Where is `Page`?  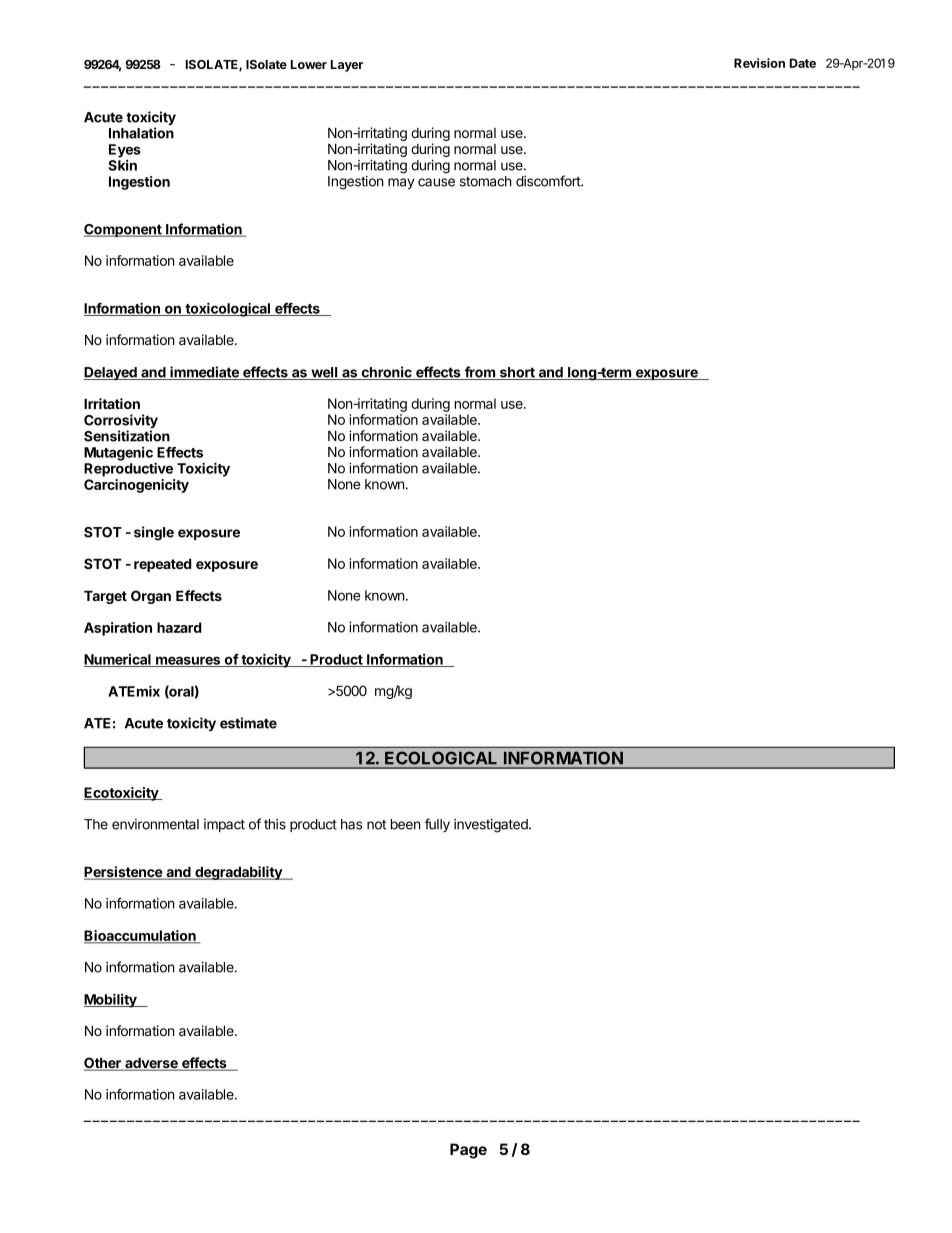
Page is located at coordinates (468, 1151).
